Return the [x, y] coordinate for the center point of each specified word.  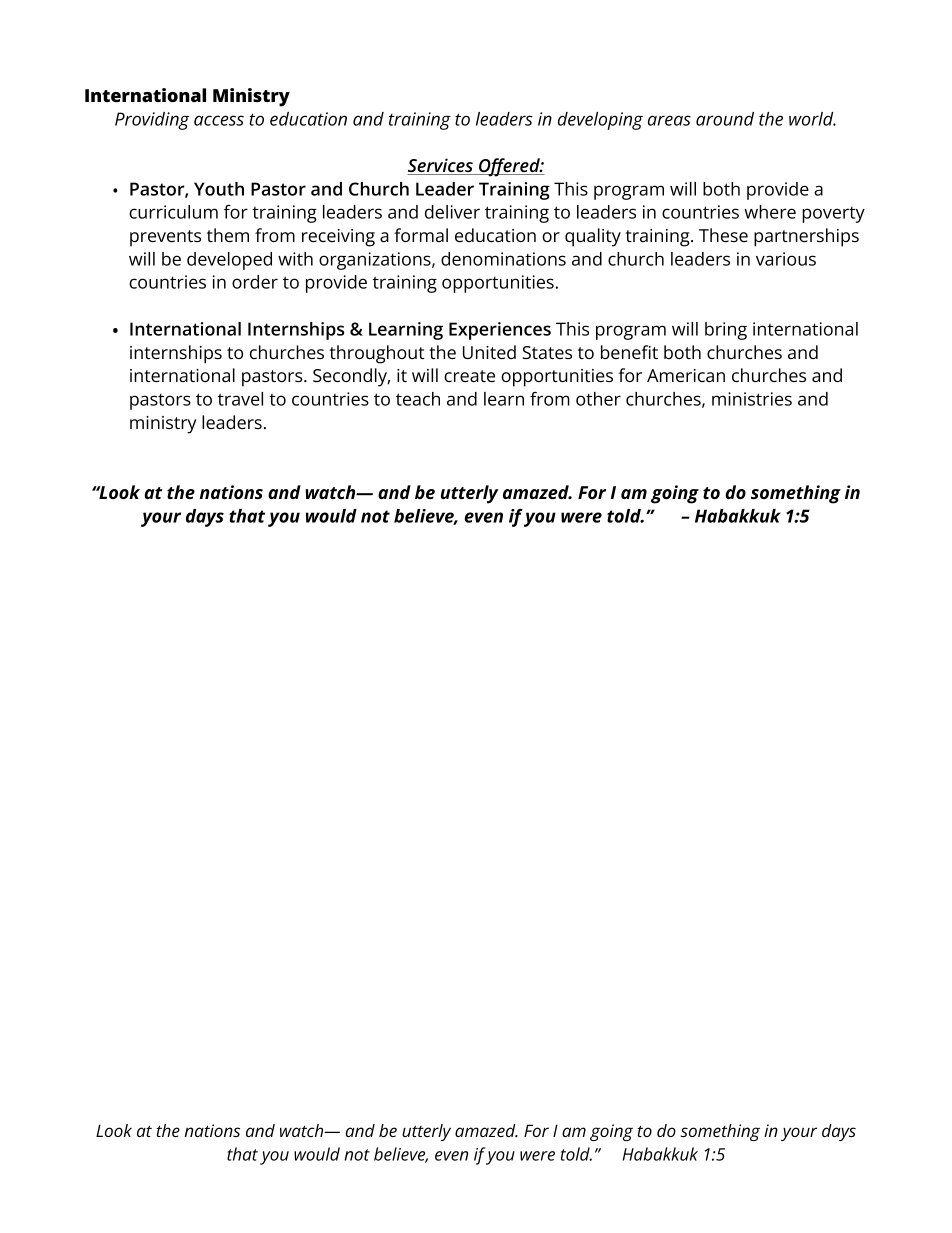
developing [600, 121]
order [255, 282]
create [469, 376]
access [219, 120]
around [725, 119]
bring [726, 331]
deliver [452, 212]
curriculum [173, 212]
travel [240, 399]
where [770, 212]
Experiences [500, 331]
